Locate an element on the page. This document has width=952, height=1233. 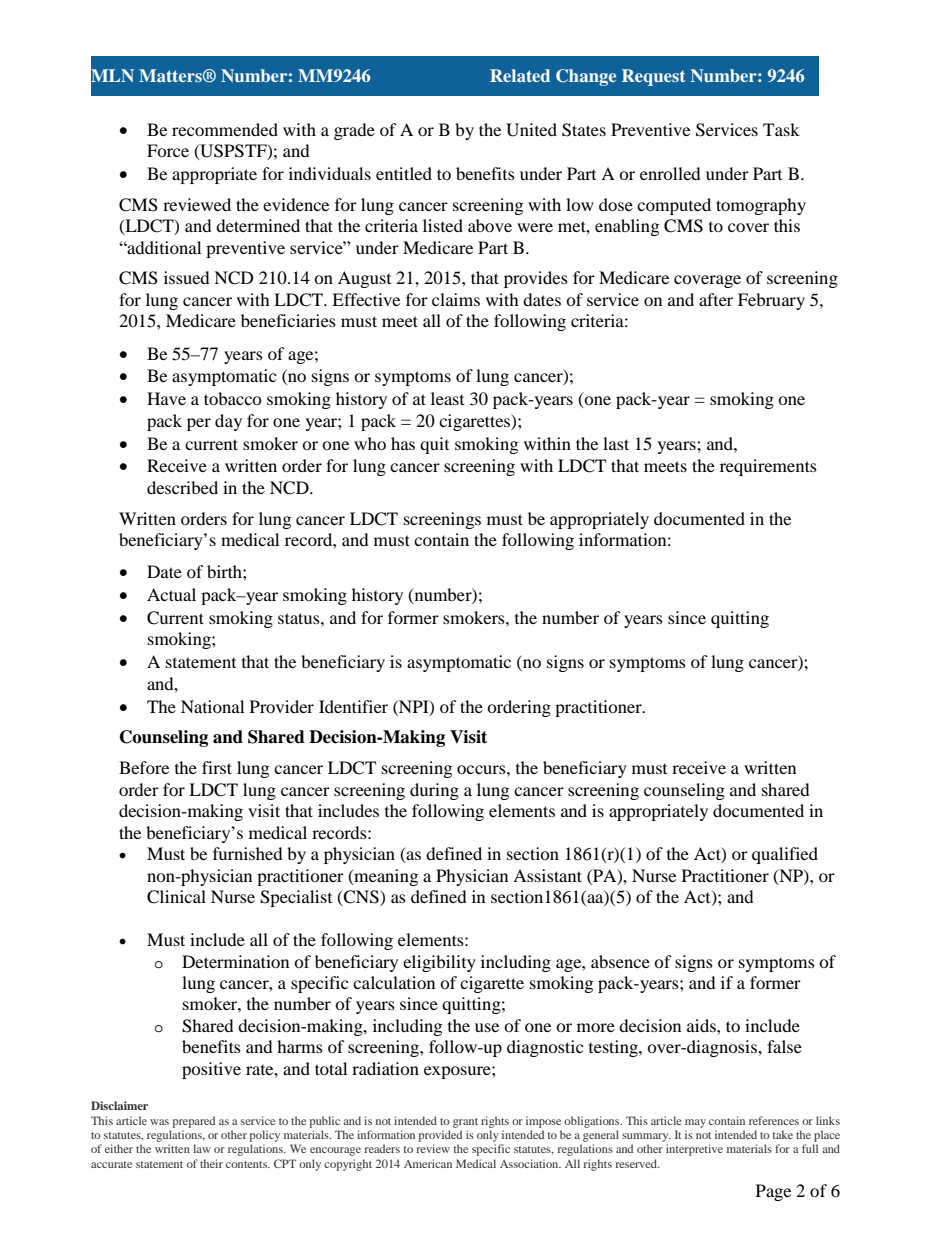
their is located at coordinates (211, 1163).
